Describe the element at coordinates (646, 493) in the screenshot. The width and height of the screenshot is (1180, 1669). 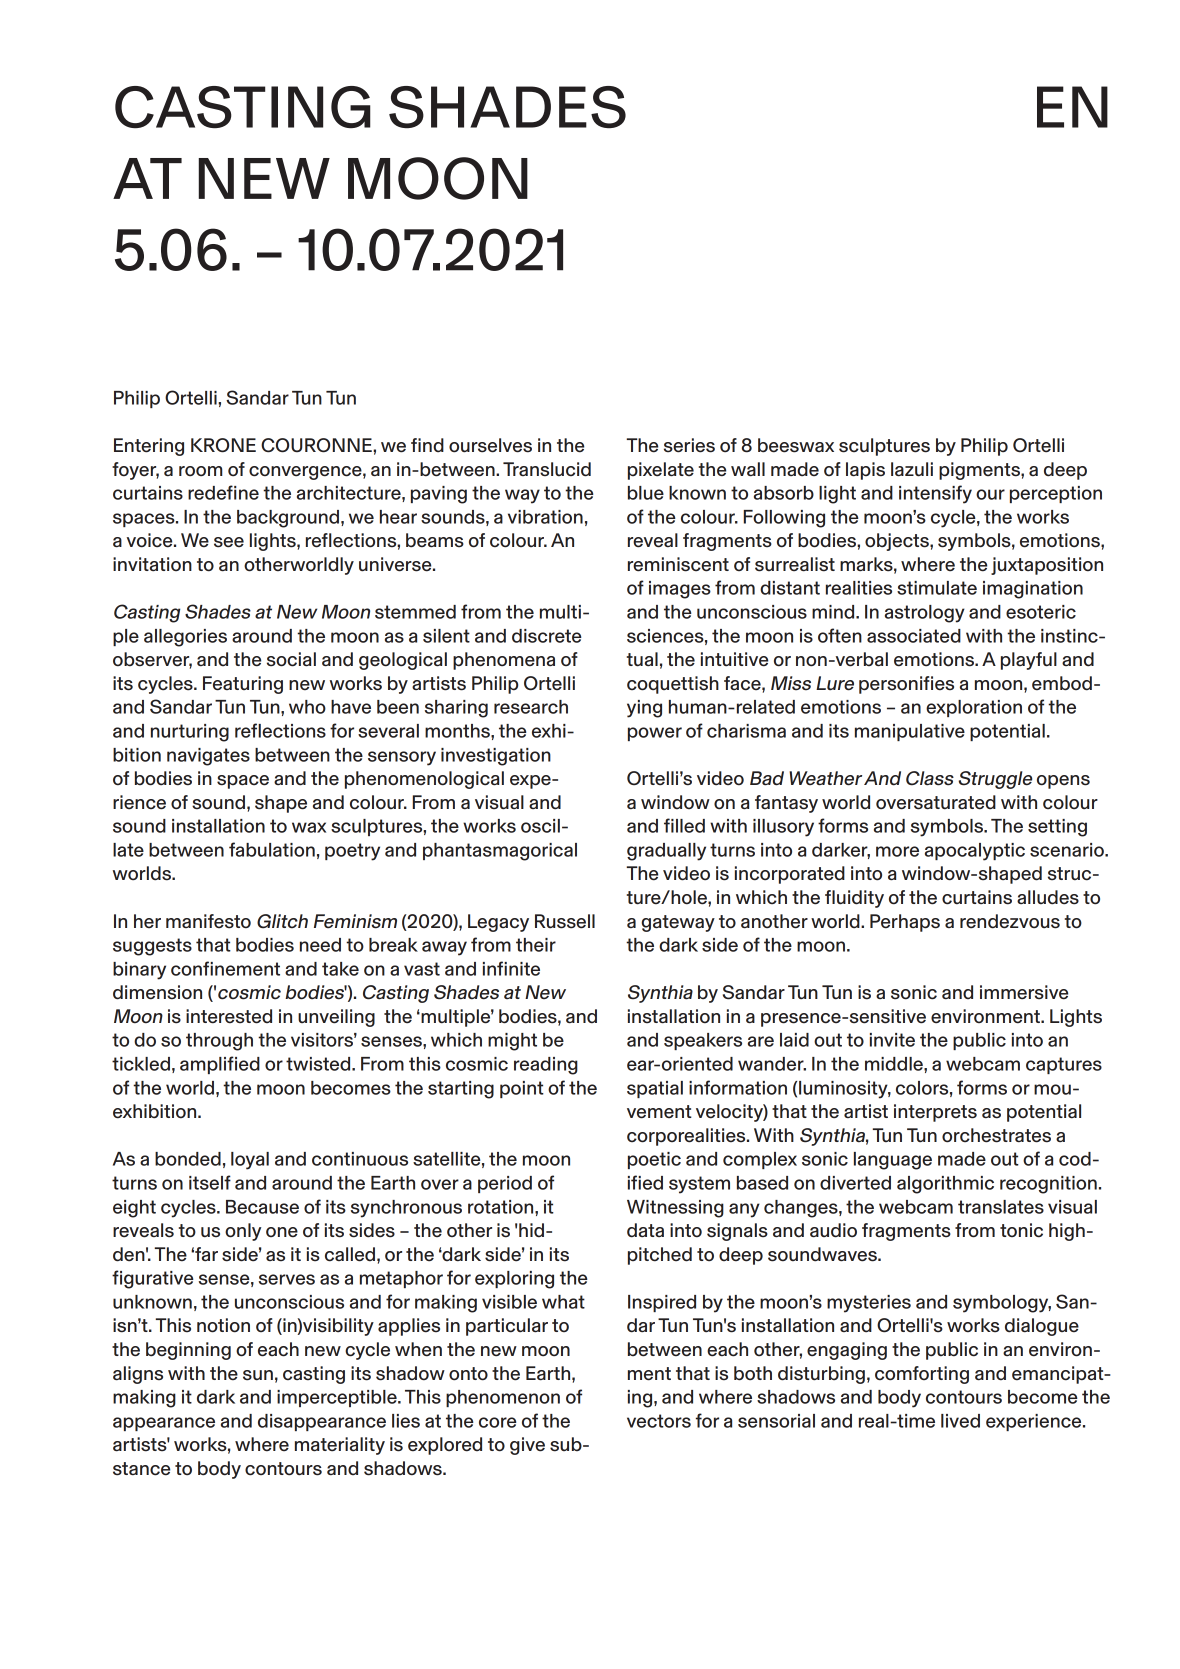
I see `blue` at that location.
